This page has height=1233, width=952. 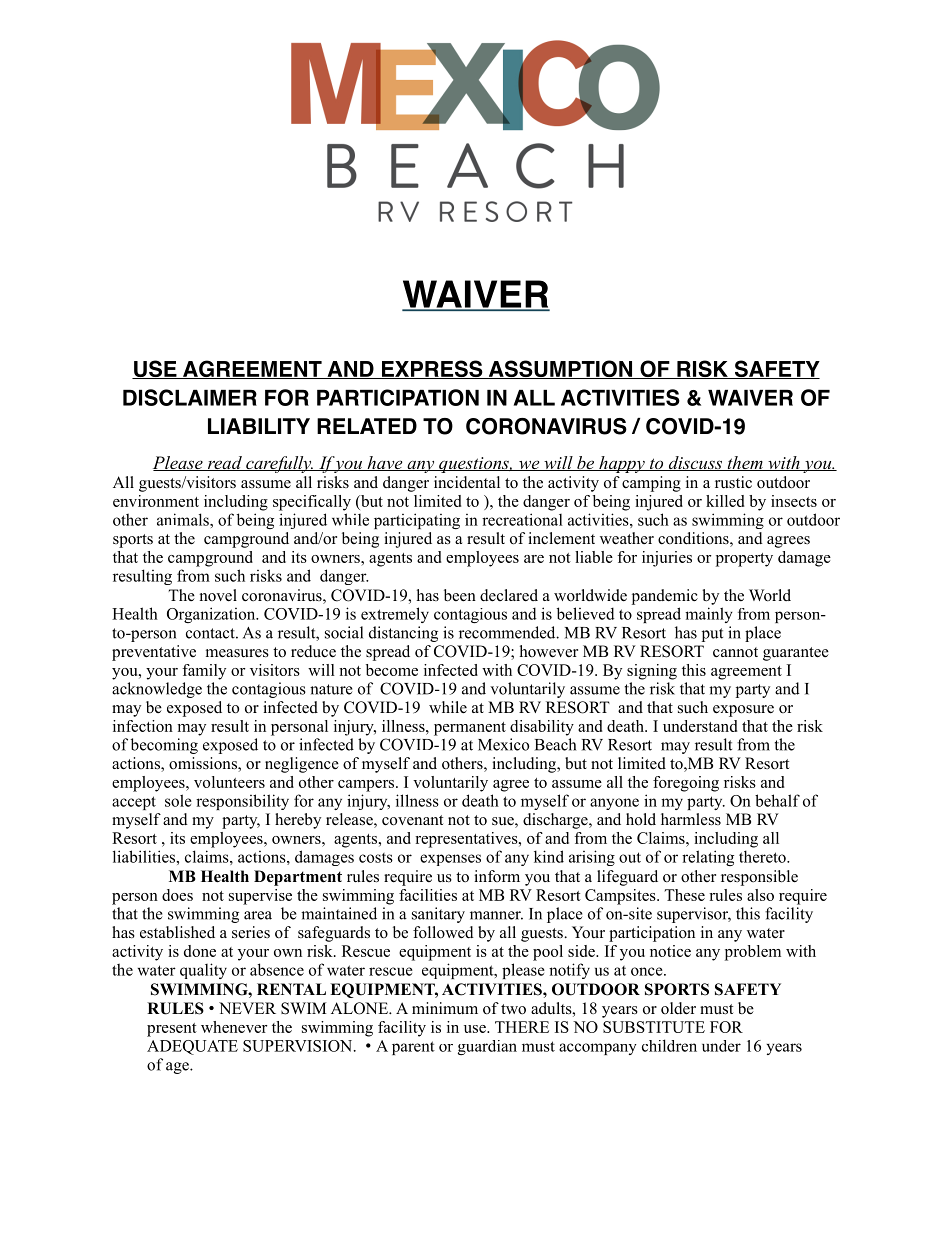 I want to click on DISCLAIMER, so click(x=190, y=397).
